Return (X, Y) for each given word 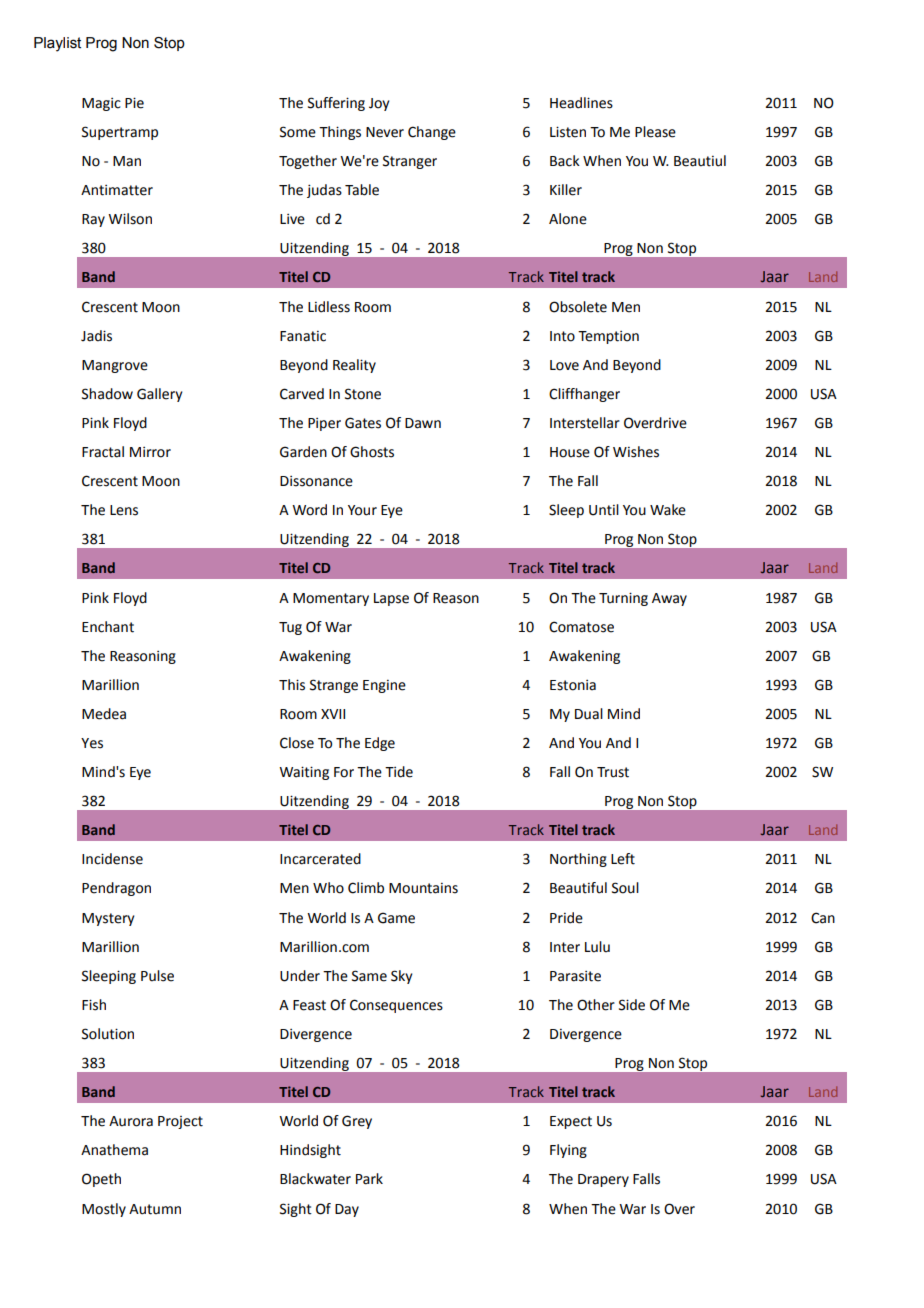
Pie (134, 103)
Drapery (603, 1180)
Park (369, 1179)
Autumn (155, 1209)
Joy (379, 104)
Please (655, 132)
